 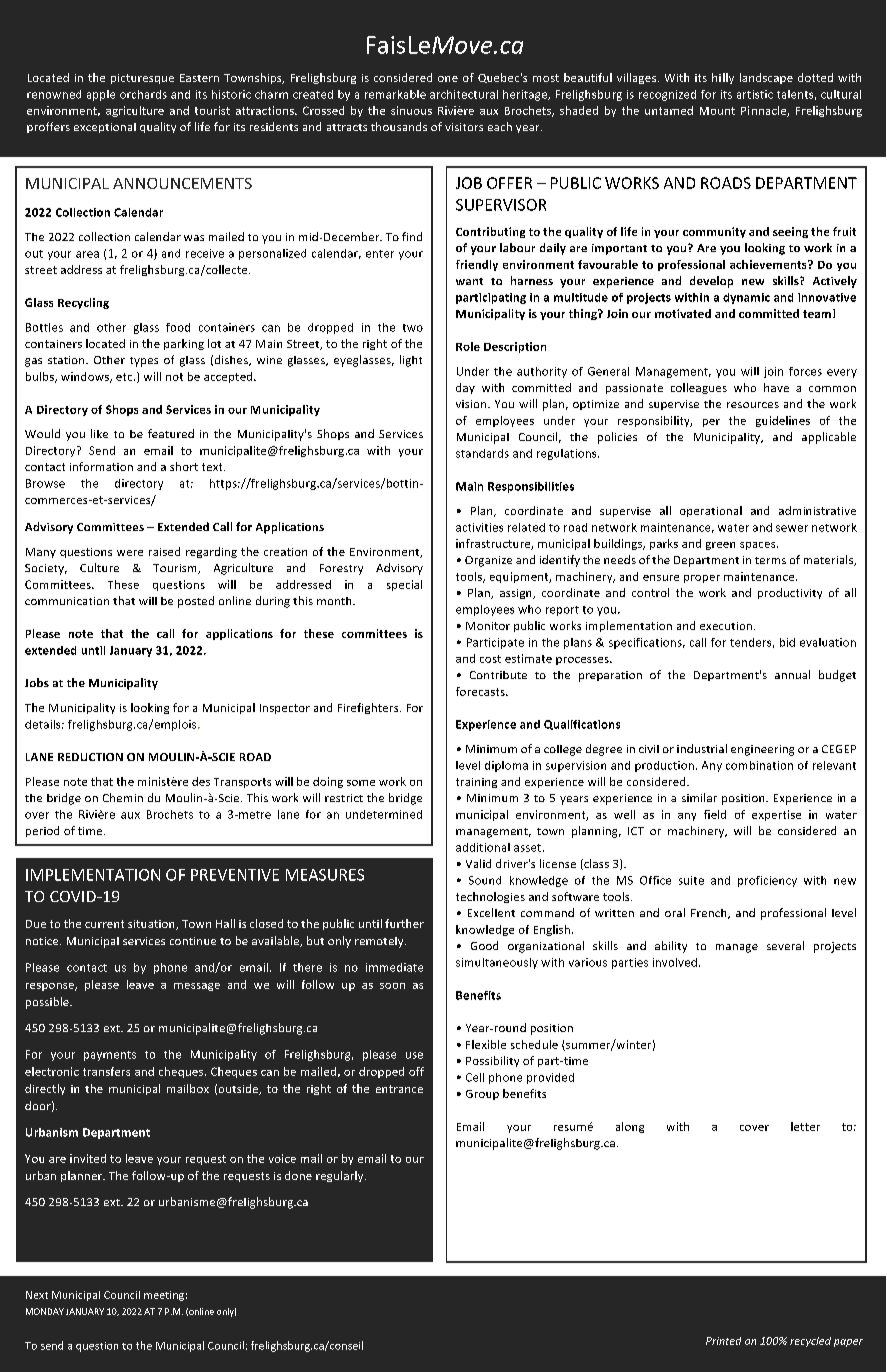 I want to click on MONDAY, so click(x=45, y=1311).
